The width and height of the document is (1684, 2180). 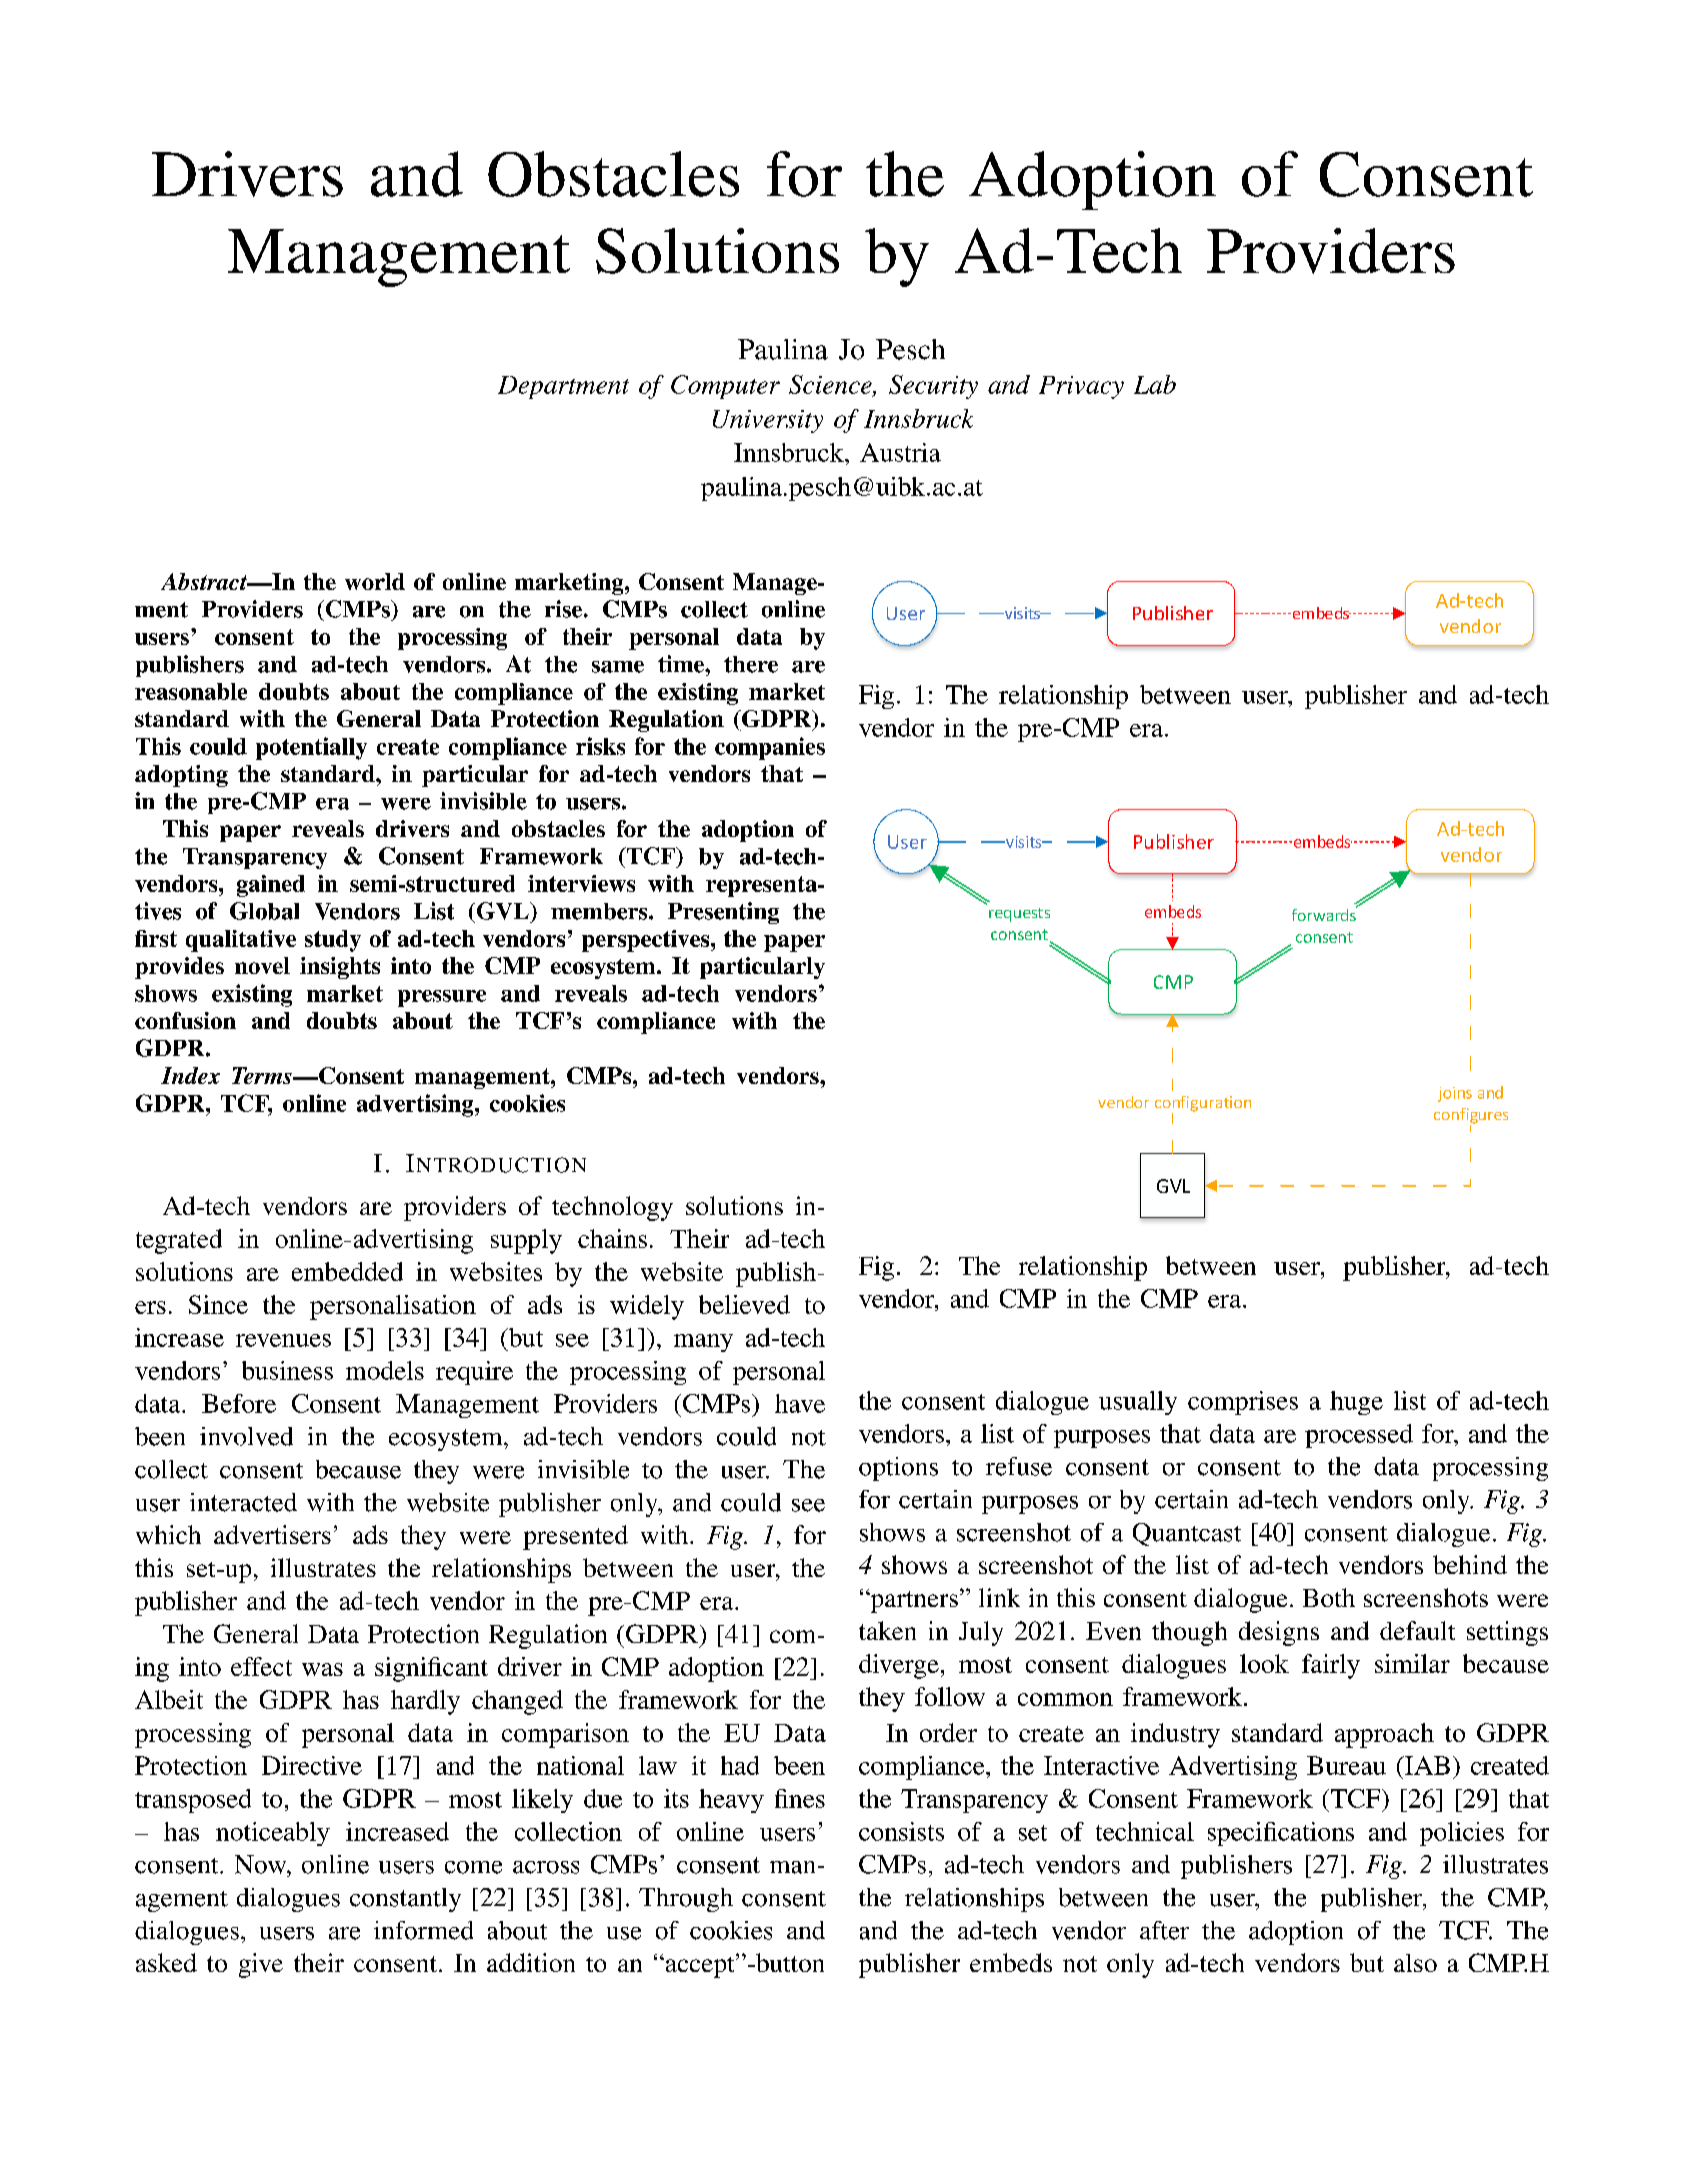 I want to click on believed, so click(x=744, y=1304).
